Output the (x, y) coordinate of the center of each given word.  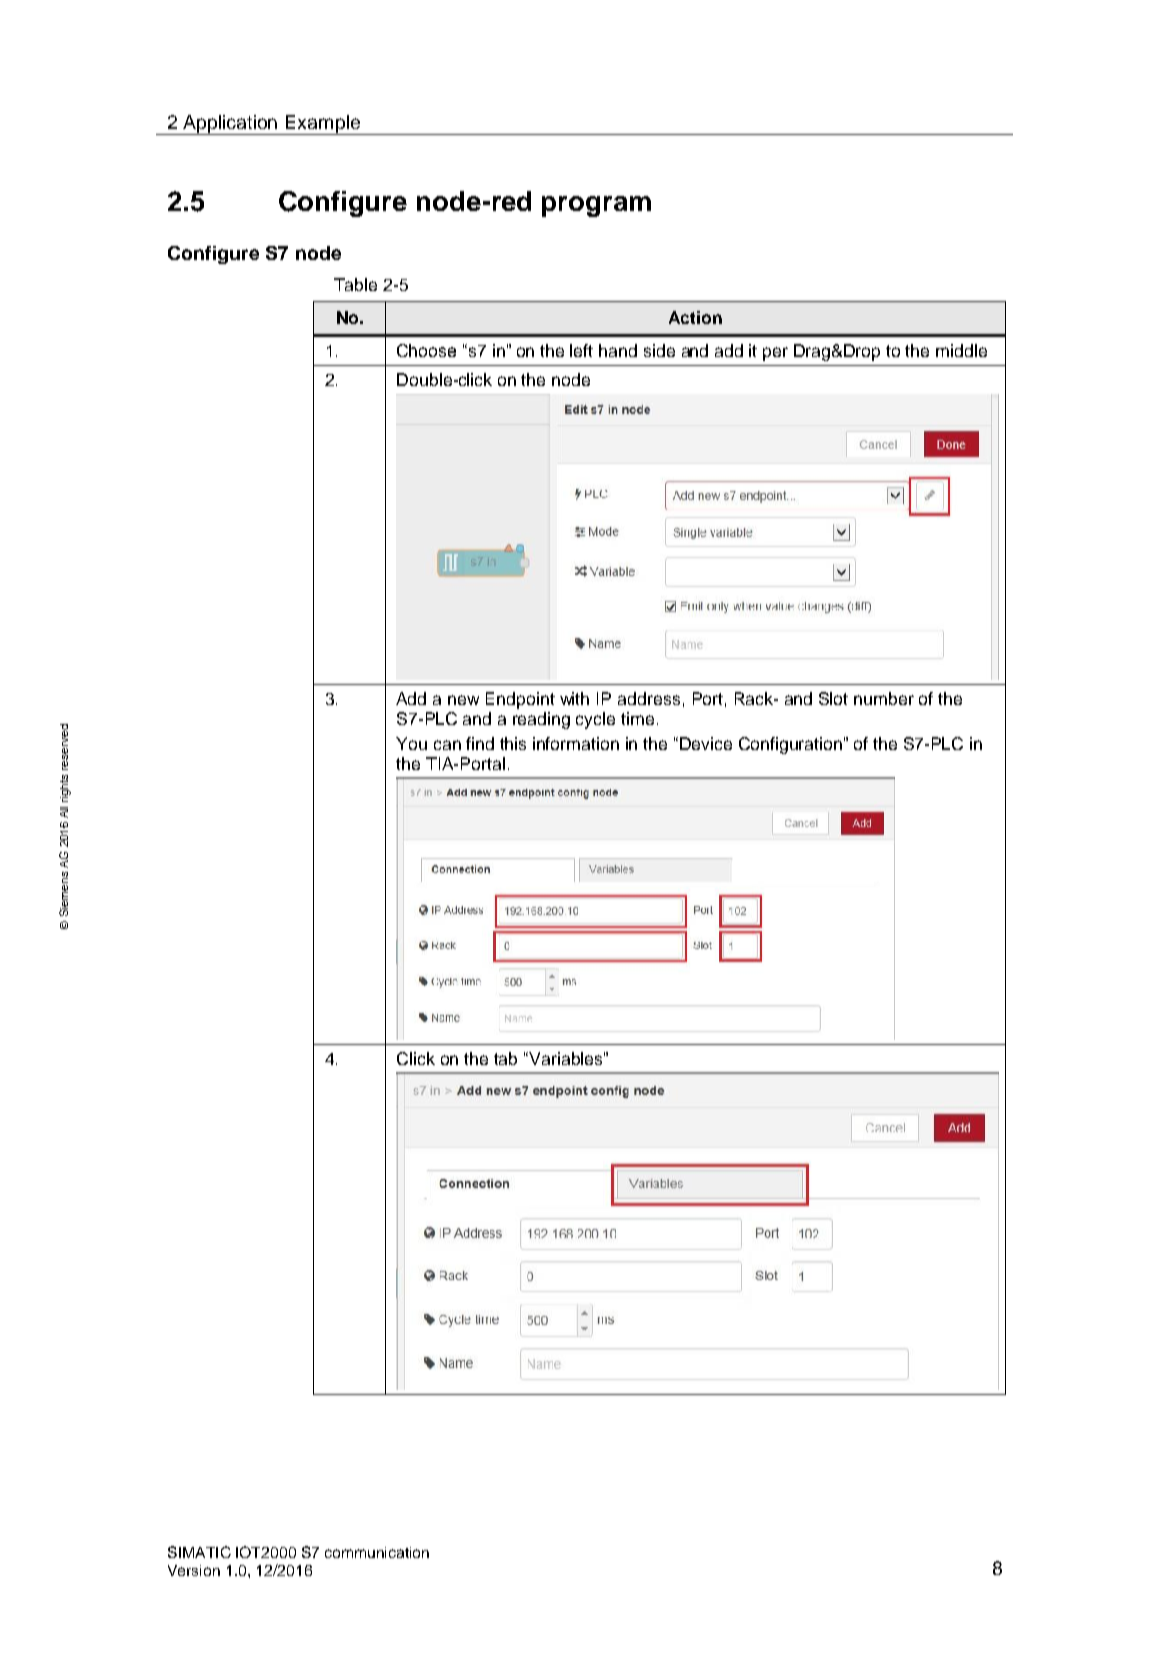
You (411, 743)
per (775, 354)
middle (961, 350)
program (596, 206)
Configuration (790, 745)
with (574, 698)
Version (194, 1570)
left (581, 350)
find (480, 743)
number (884, 698)
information (576, 743)
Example (323, 125)
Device (706, 743)
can (447, 745)
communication (377, 1552)
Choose (426, 350)
